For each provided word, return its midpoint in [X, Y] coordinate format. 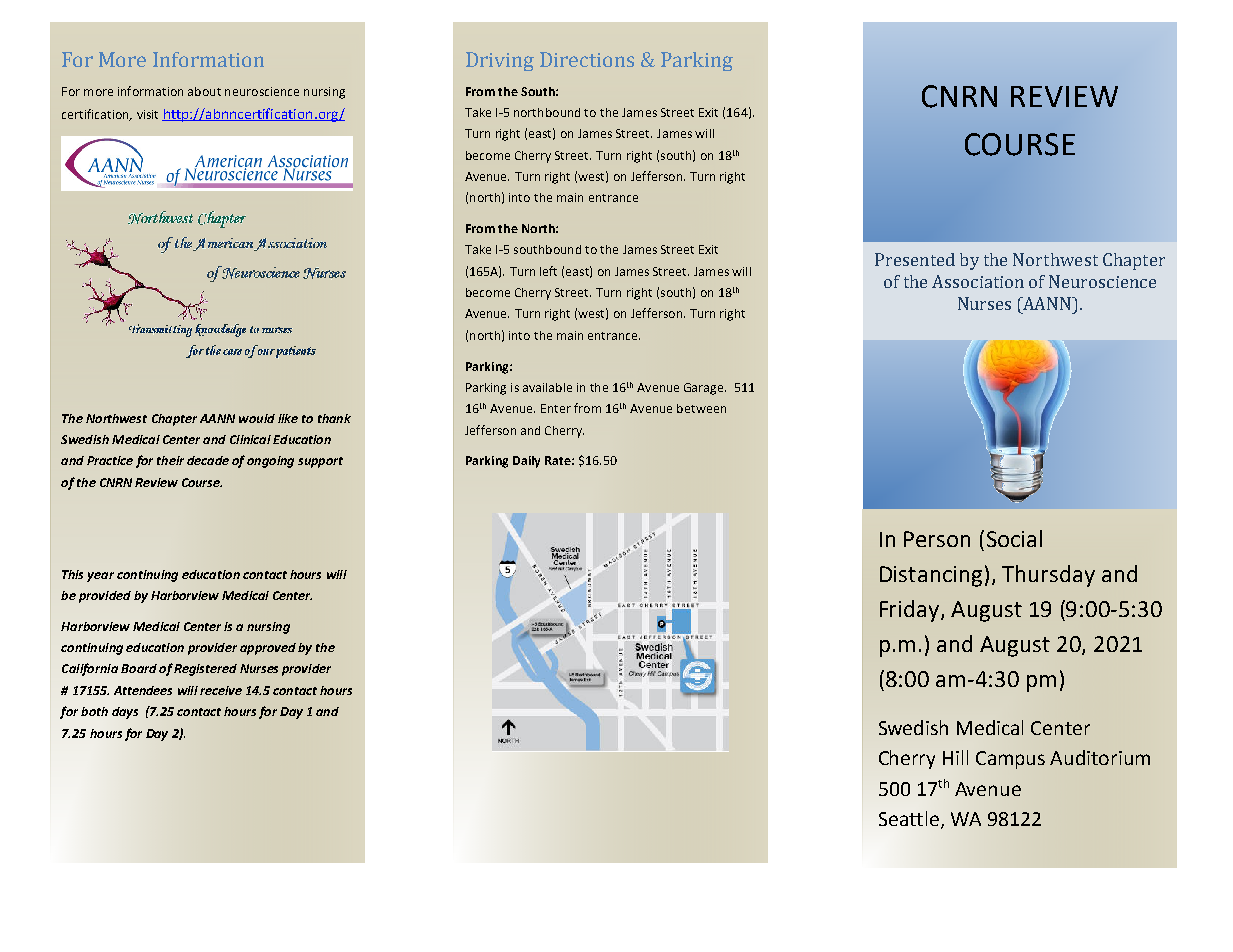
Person [937, 539]
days [125, 713]
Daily [526, 462]
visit [147, 114]
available [547, 387]
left [548, 271]
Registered [205, 670]
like [288, 418]
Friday [911, 611]
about [204, 91]
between [701, 408]
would [257, 418]
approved [268, 649]
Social [1014, 538]
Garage [705, 389]
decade [208, 460]
